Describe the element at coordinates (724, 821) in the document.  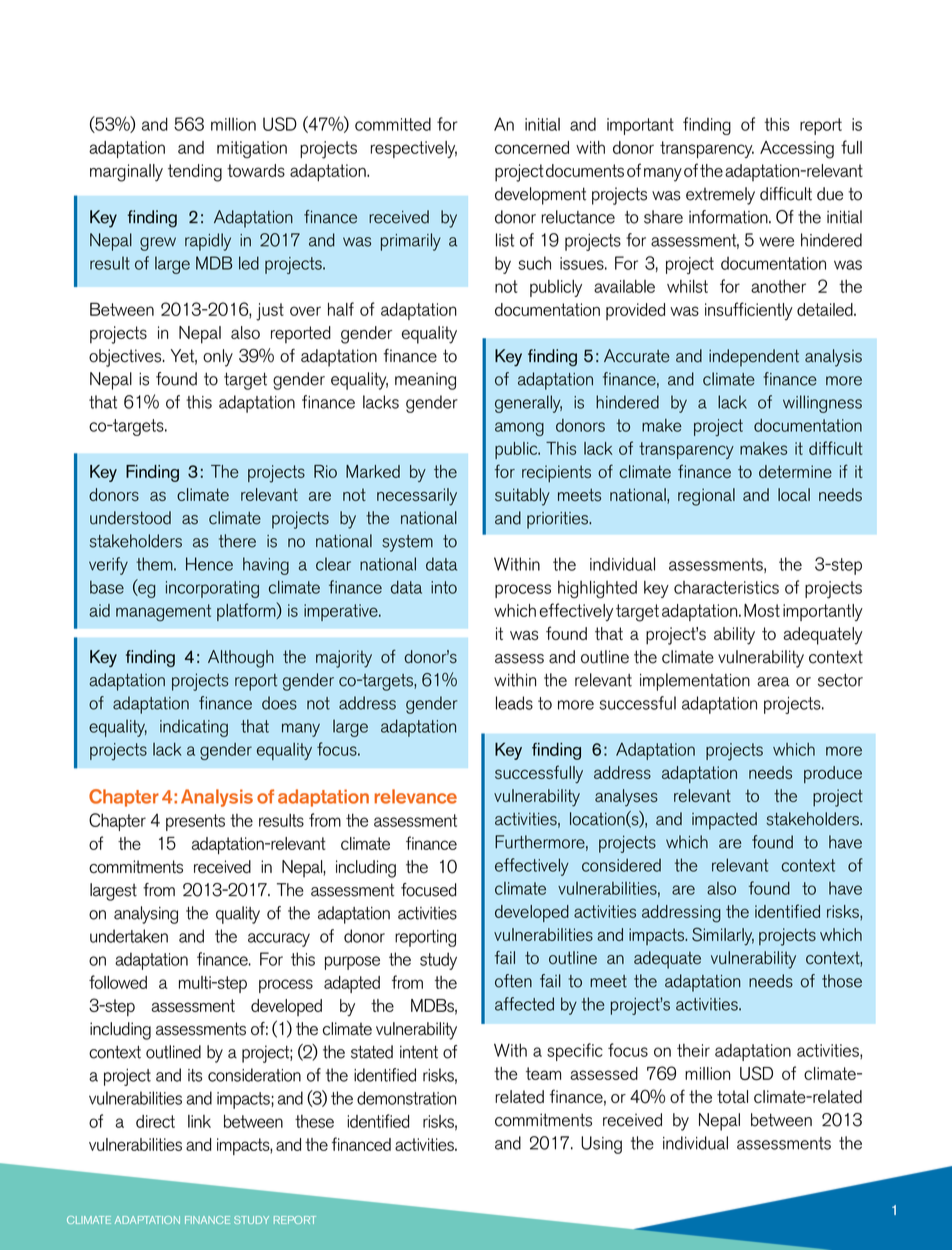
I see `impacted` at that location.
